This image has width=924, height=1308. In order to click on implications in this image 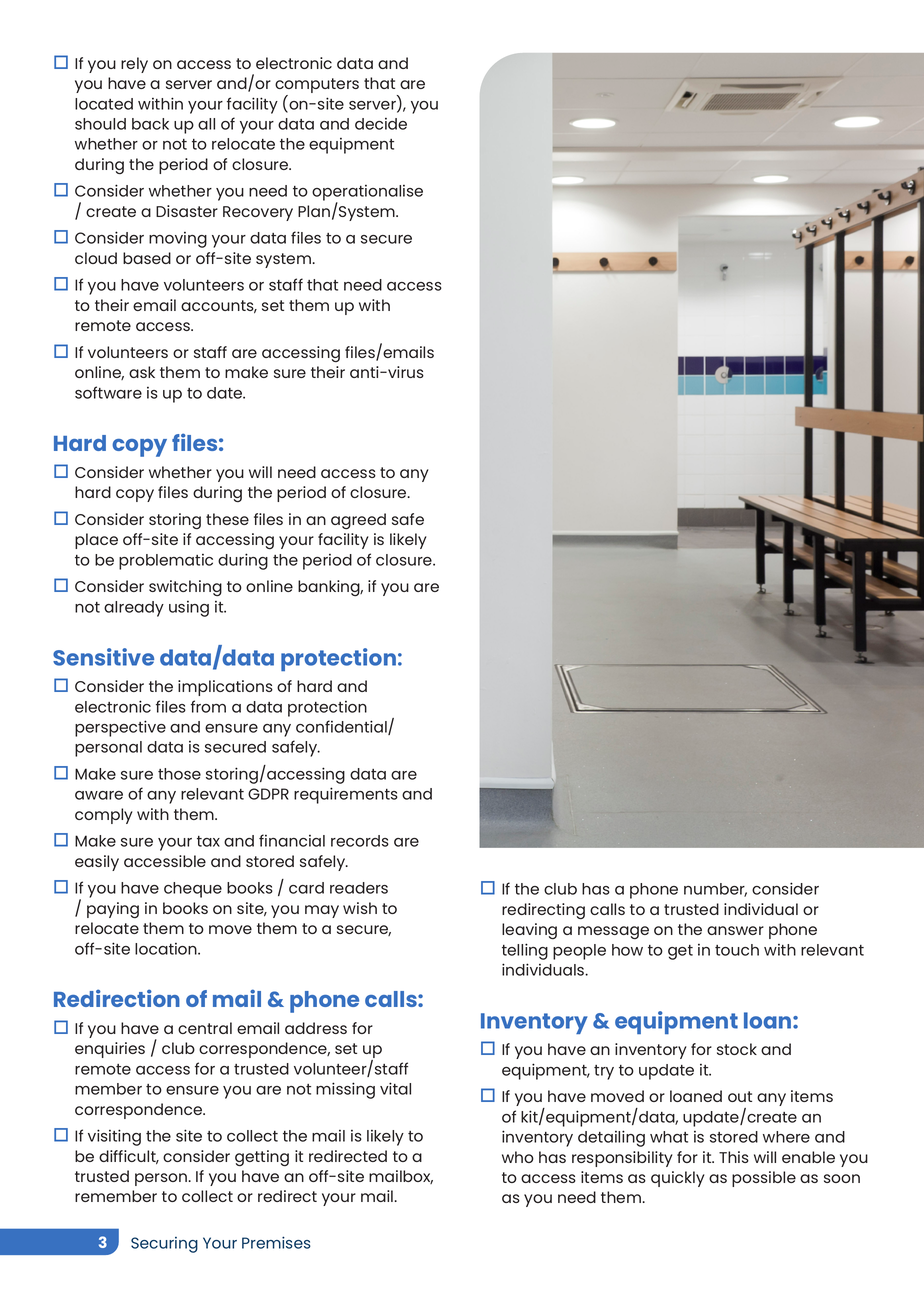, I will do `click(225, 688)`.
